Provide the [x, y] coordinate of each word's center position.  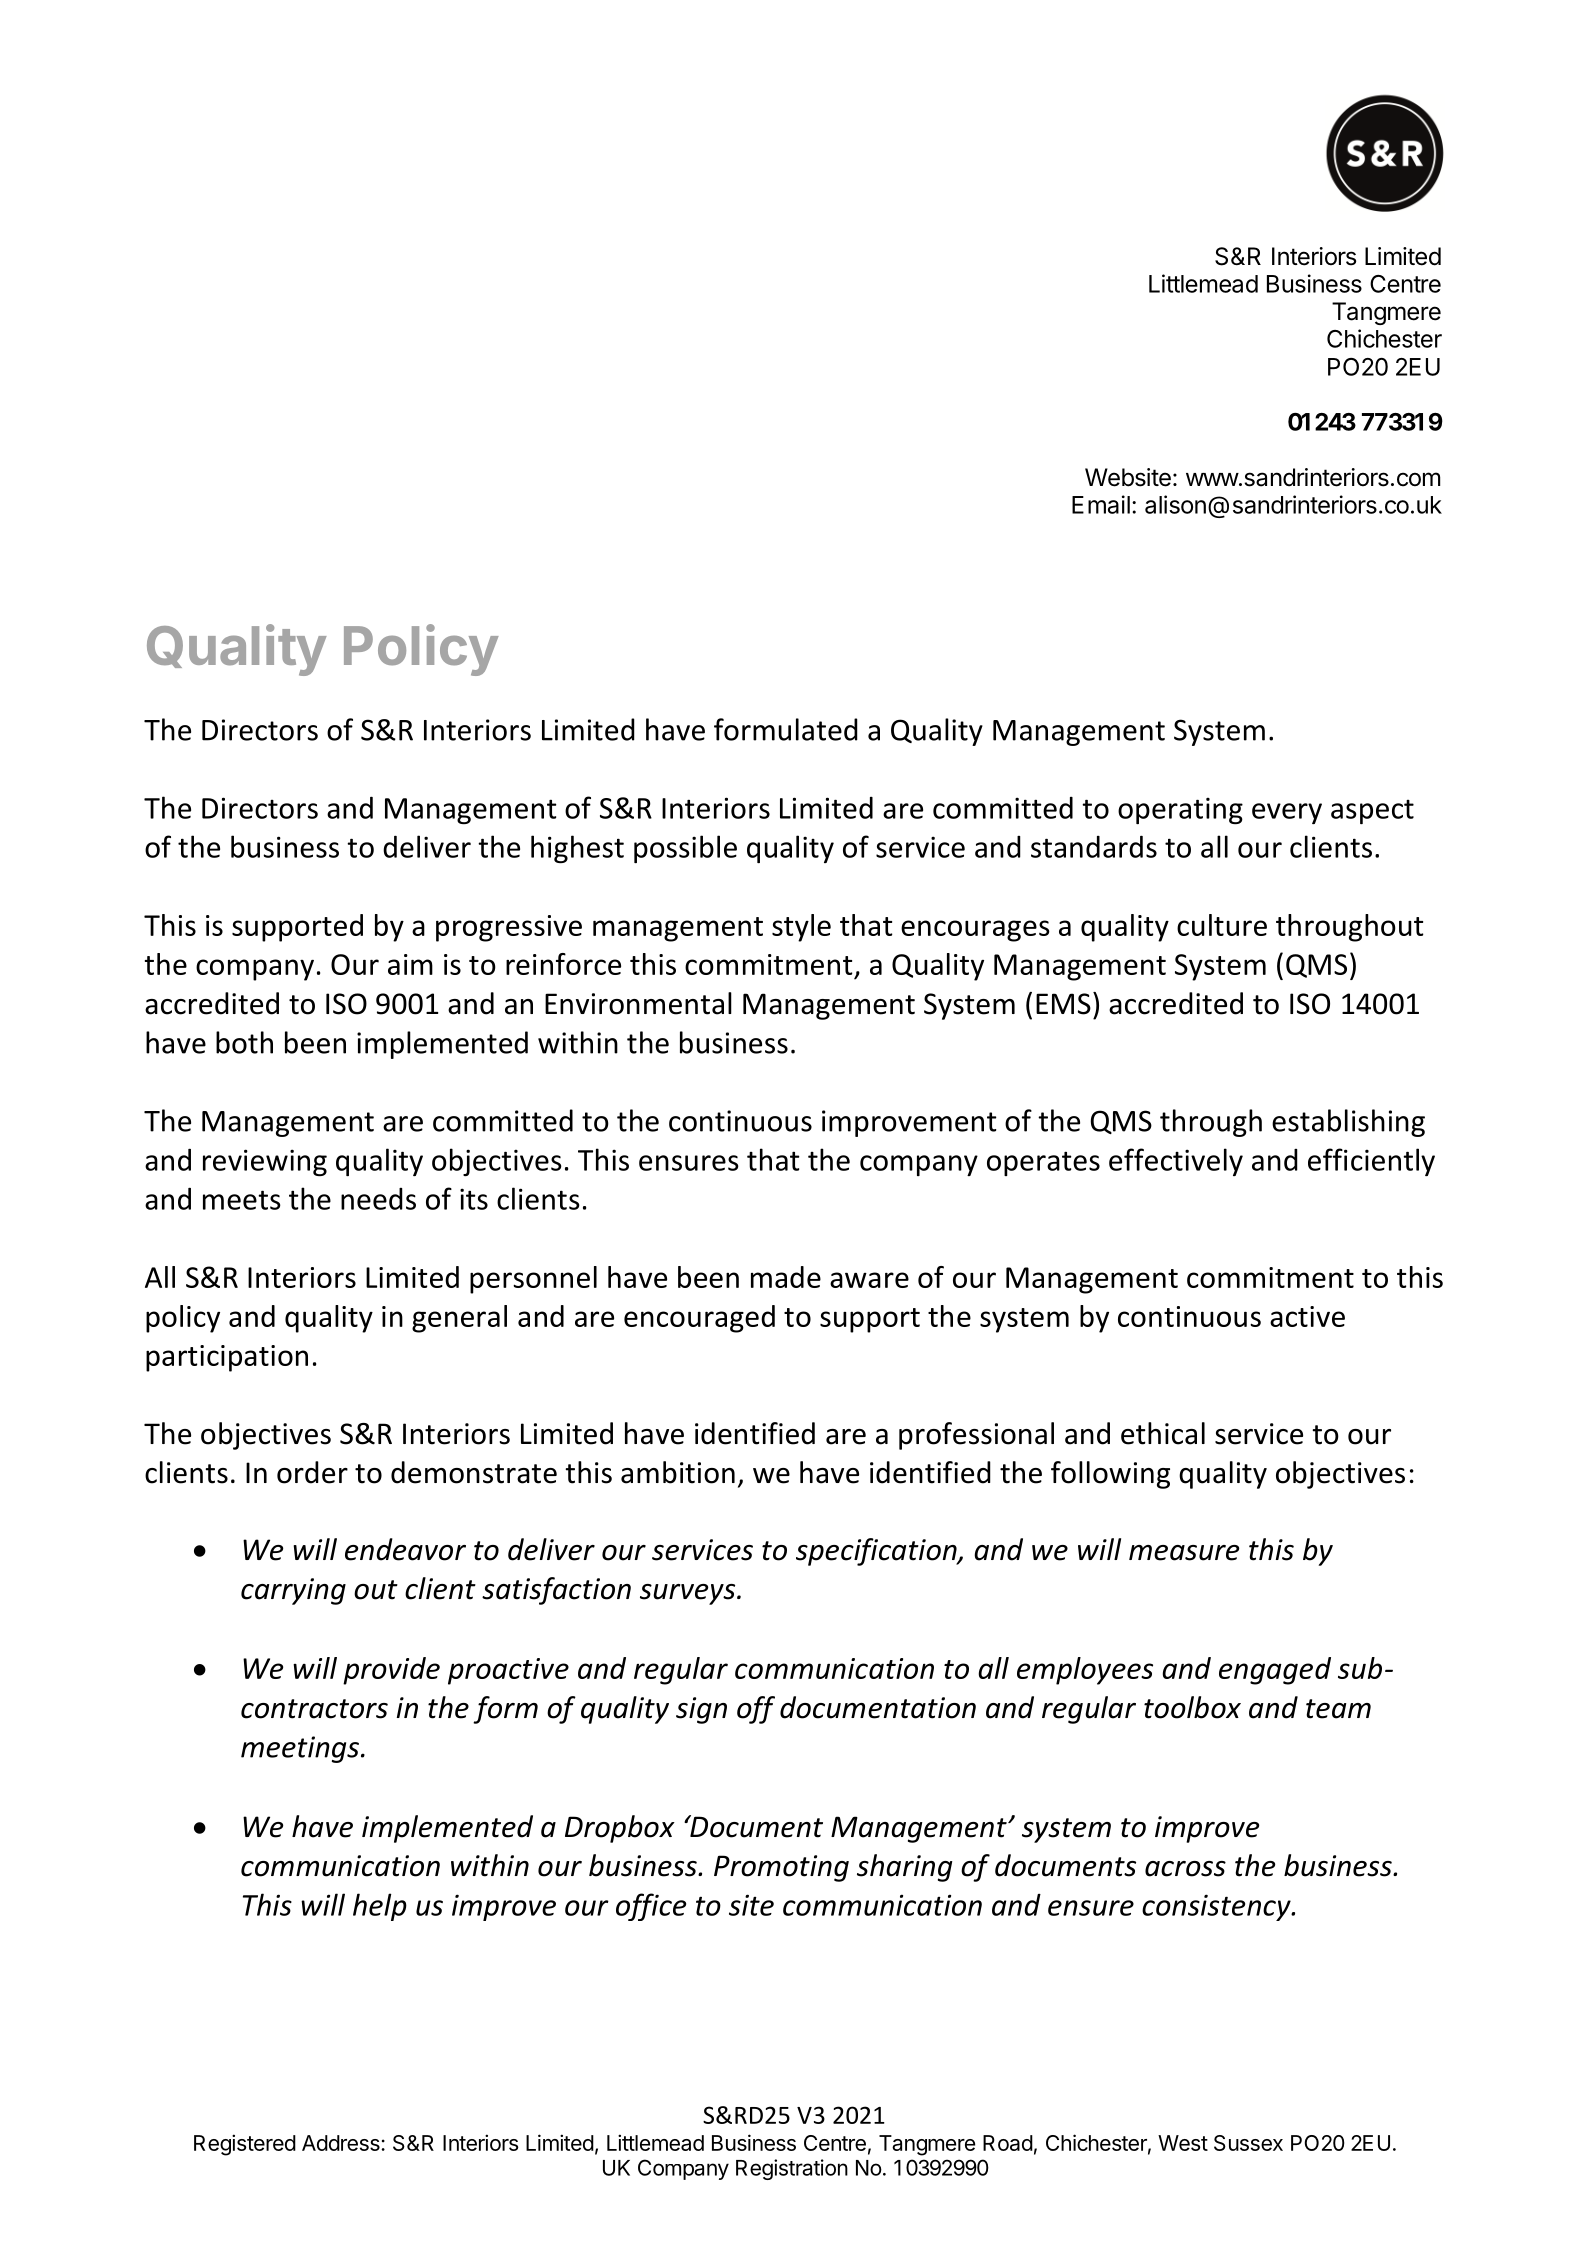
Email [1101, 504]
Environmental [638, 1003]
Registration [792, 2169]
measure [1184, 1553]
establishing [1348, 1123]
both [244, 1042]
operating [1180, 810]
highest [577, 849]
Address [342, 2143]
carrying [293, 1591]
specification [877, 1552]
